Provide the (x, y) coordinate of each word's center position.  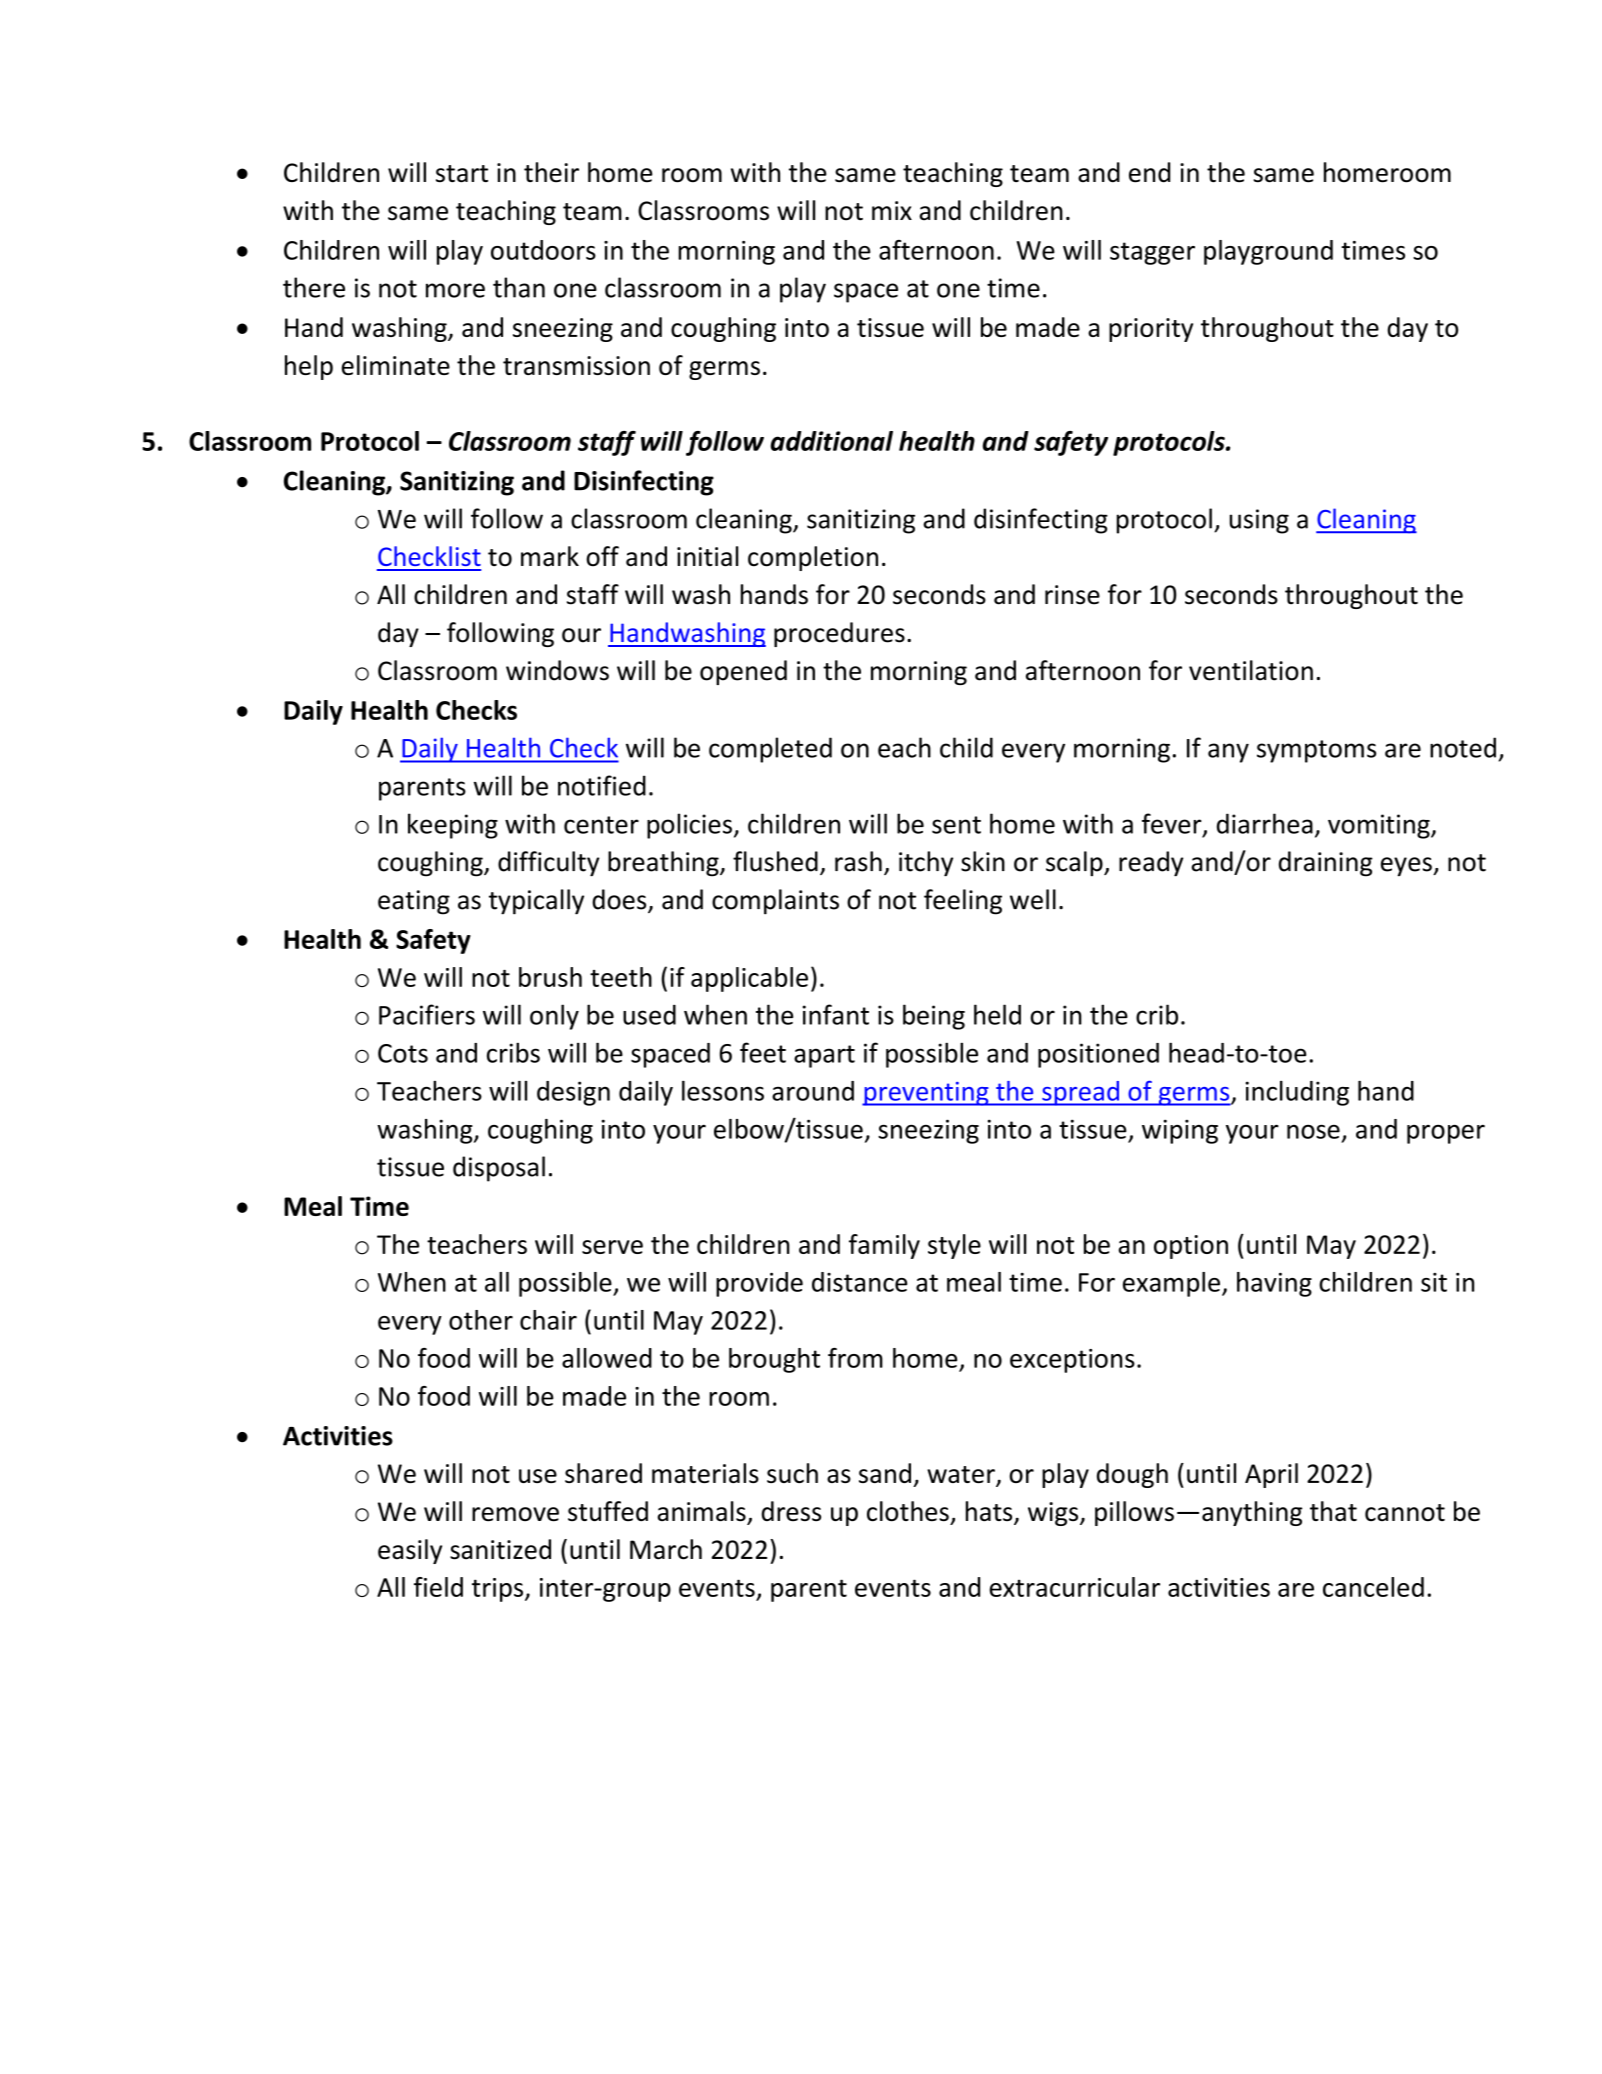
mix (892, 210)
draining (1326, 864)
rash (858, 861)
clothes (908, 1511)
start (462, 174)
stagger (1152, 253)
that (1333, 1511)
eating (414, 902)
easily (410, 1551)
